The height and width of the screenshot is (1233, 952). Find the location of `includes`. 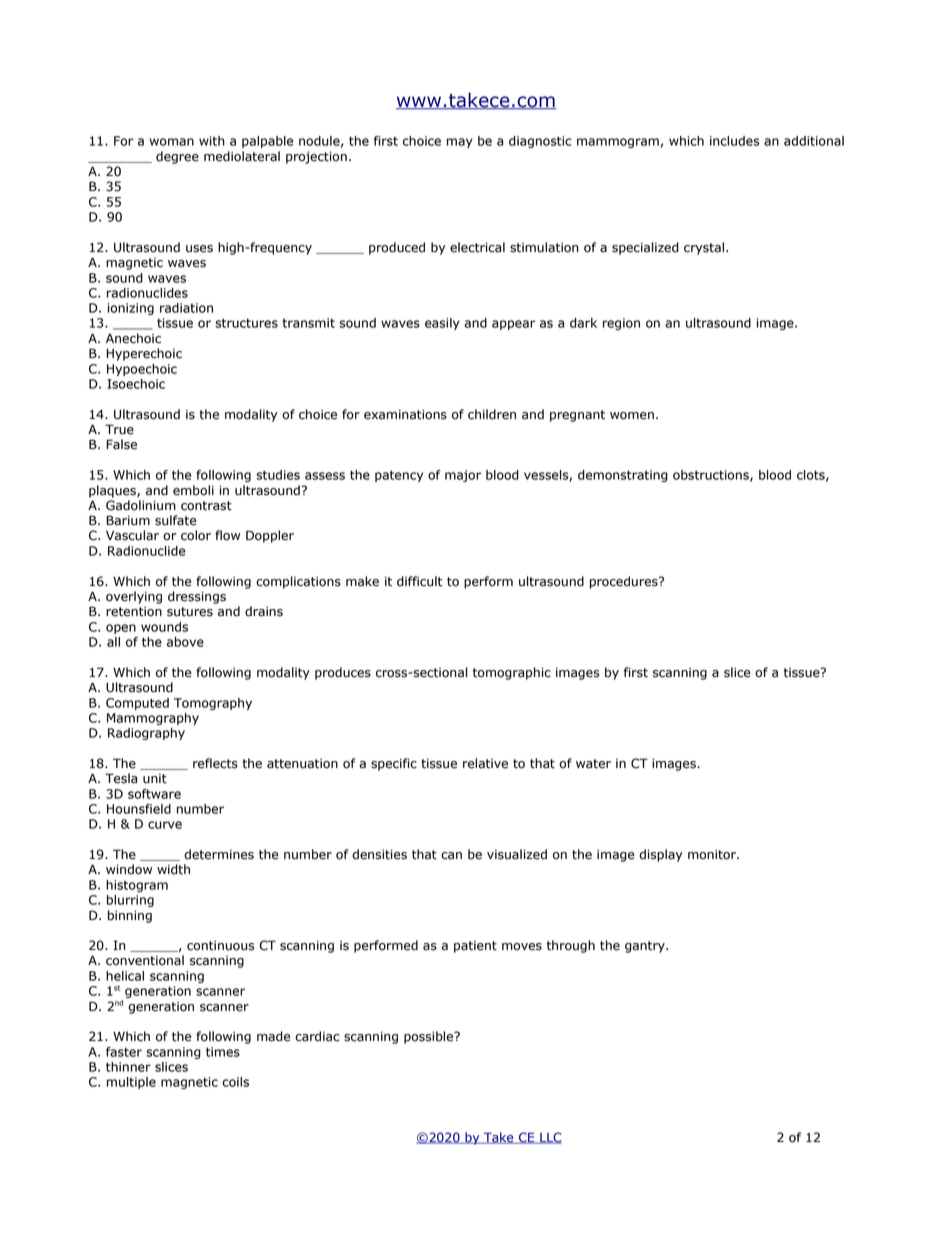

includes is located at coordinates (735, 141).
